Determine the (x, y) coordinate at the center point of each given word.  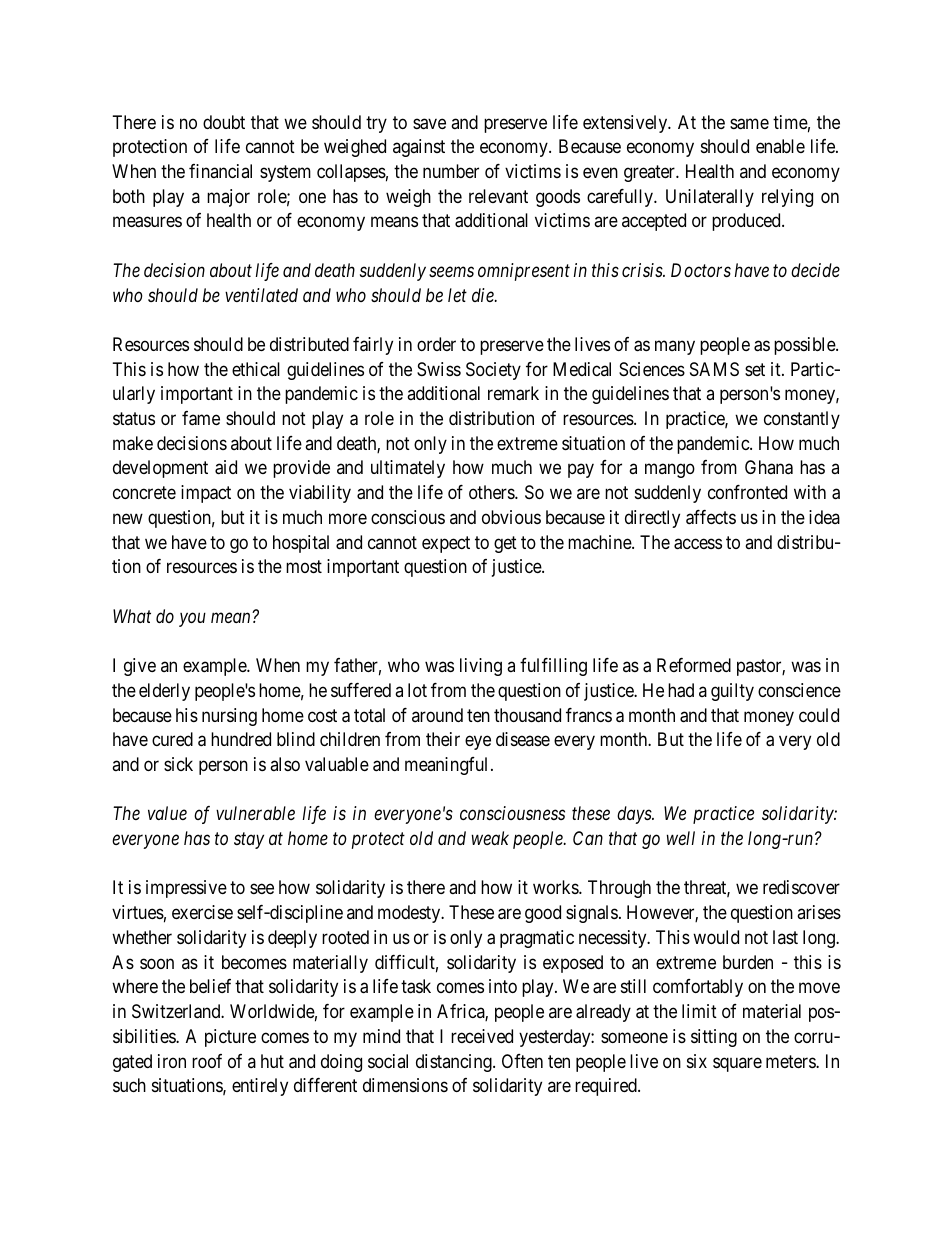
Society (493, 371)
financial (220, 171)
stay (249, 841)
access (698, 544)
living (481, 667)
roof (207, 1061)
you (192, 620)
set (755, 369)
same (749, 124)
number (451, 171)
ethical (256, 369)
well (681, 838)
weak (490, 838)
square (737, 1064)
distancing (455, 1063)
